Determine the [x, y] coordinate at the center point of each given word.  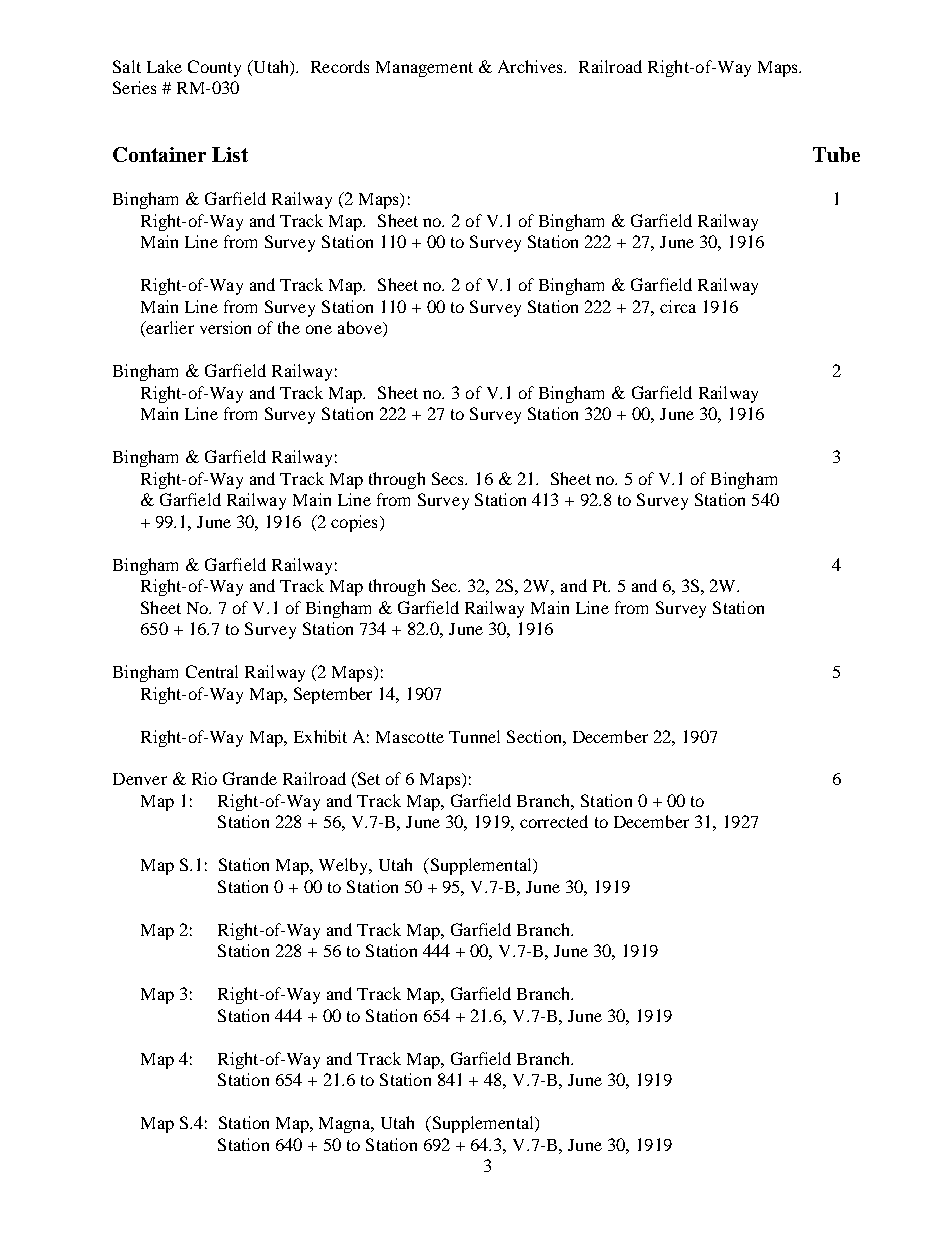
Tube [836, 154]
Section [535, 736]
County [214, 68]
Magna [346, 1125]
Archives [532, 66]
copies [354, 523]
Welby [345, 866]
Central [212, 671]
